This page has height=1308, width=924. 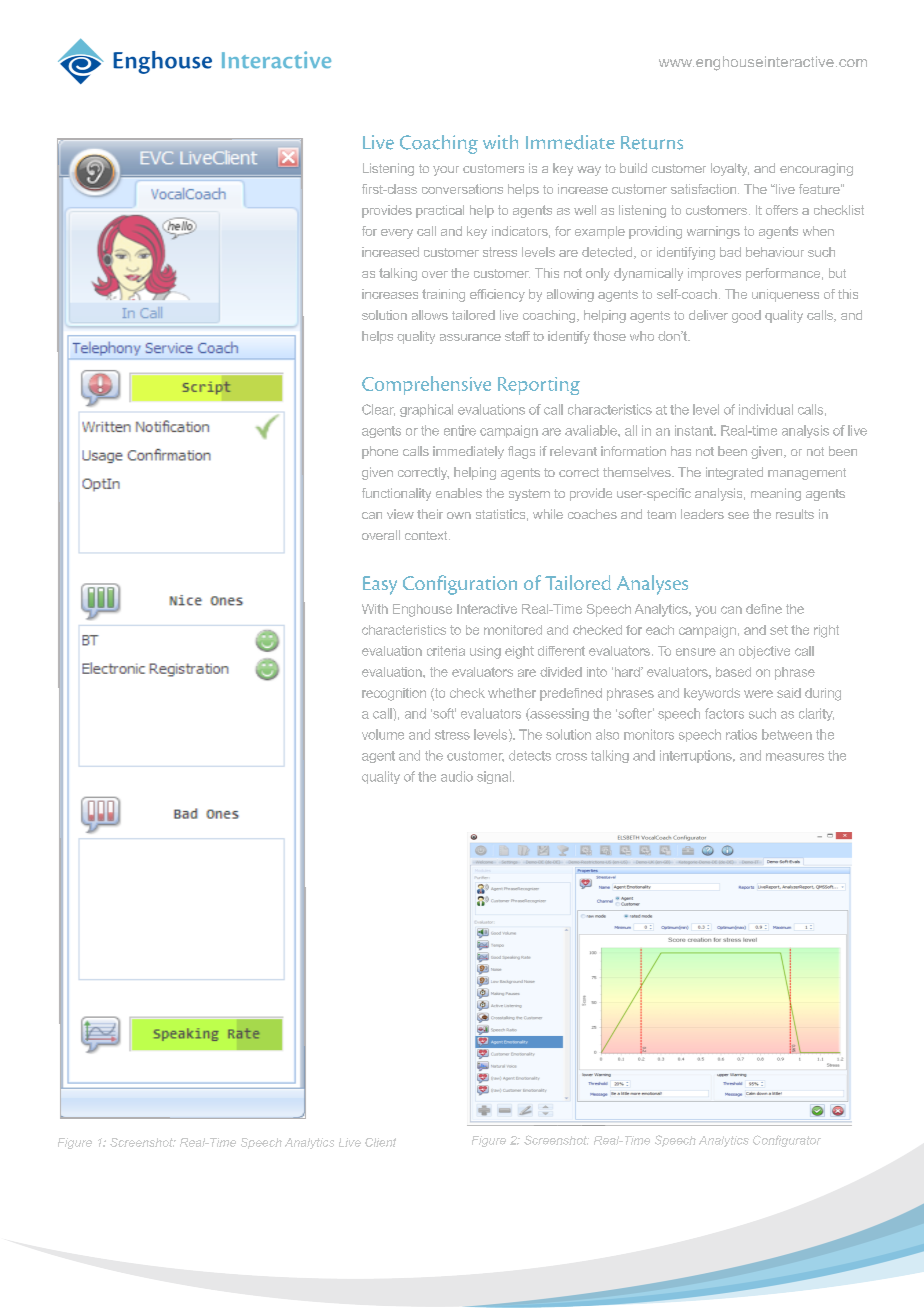 I want to click on meaning, so click(x=776, y=494).
